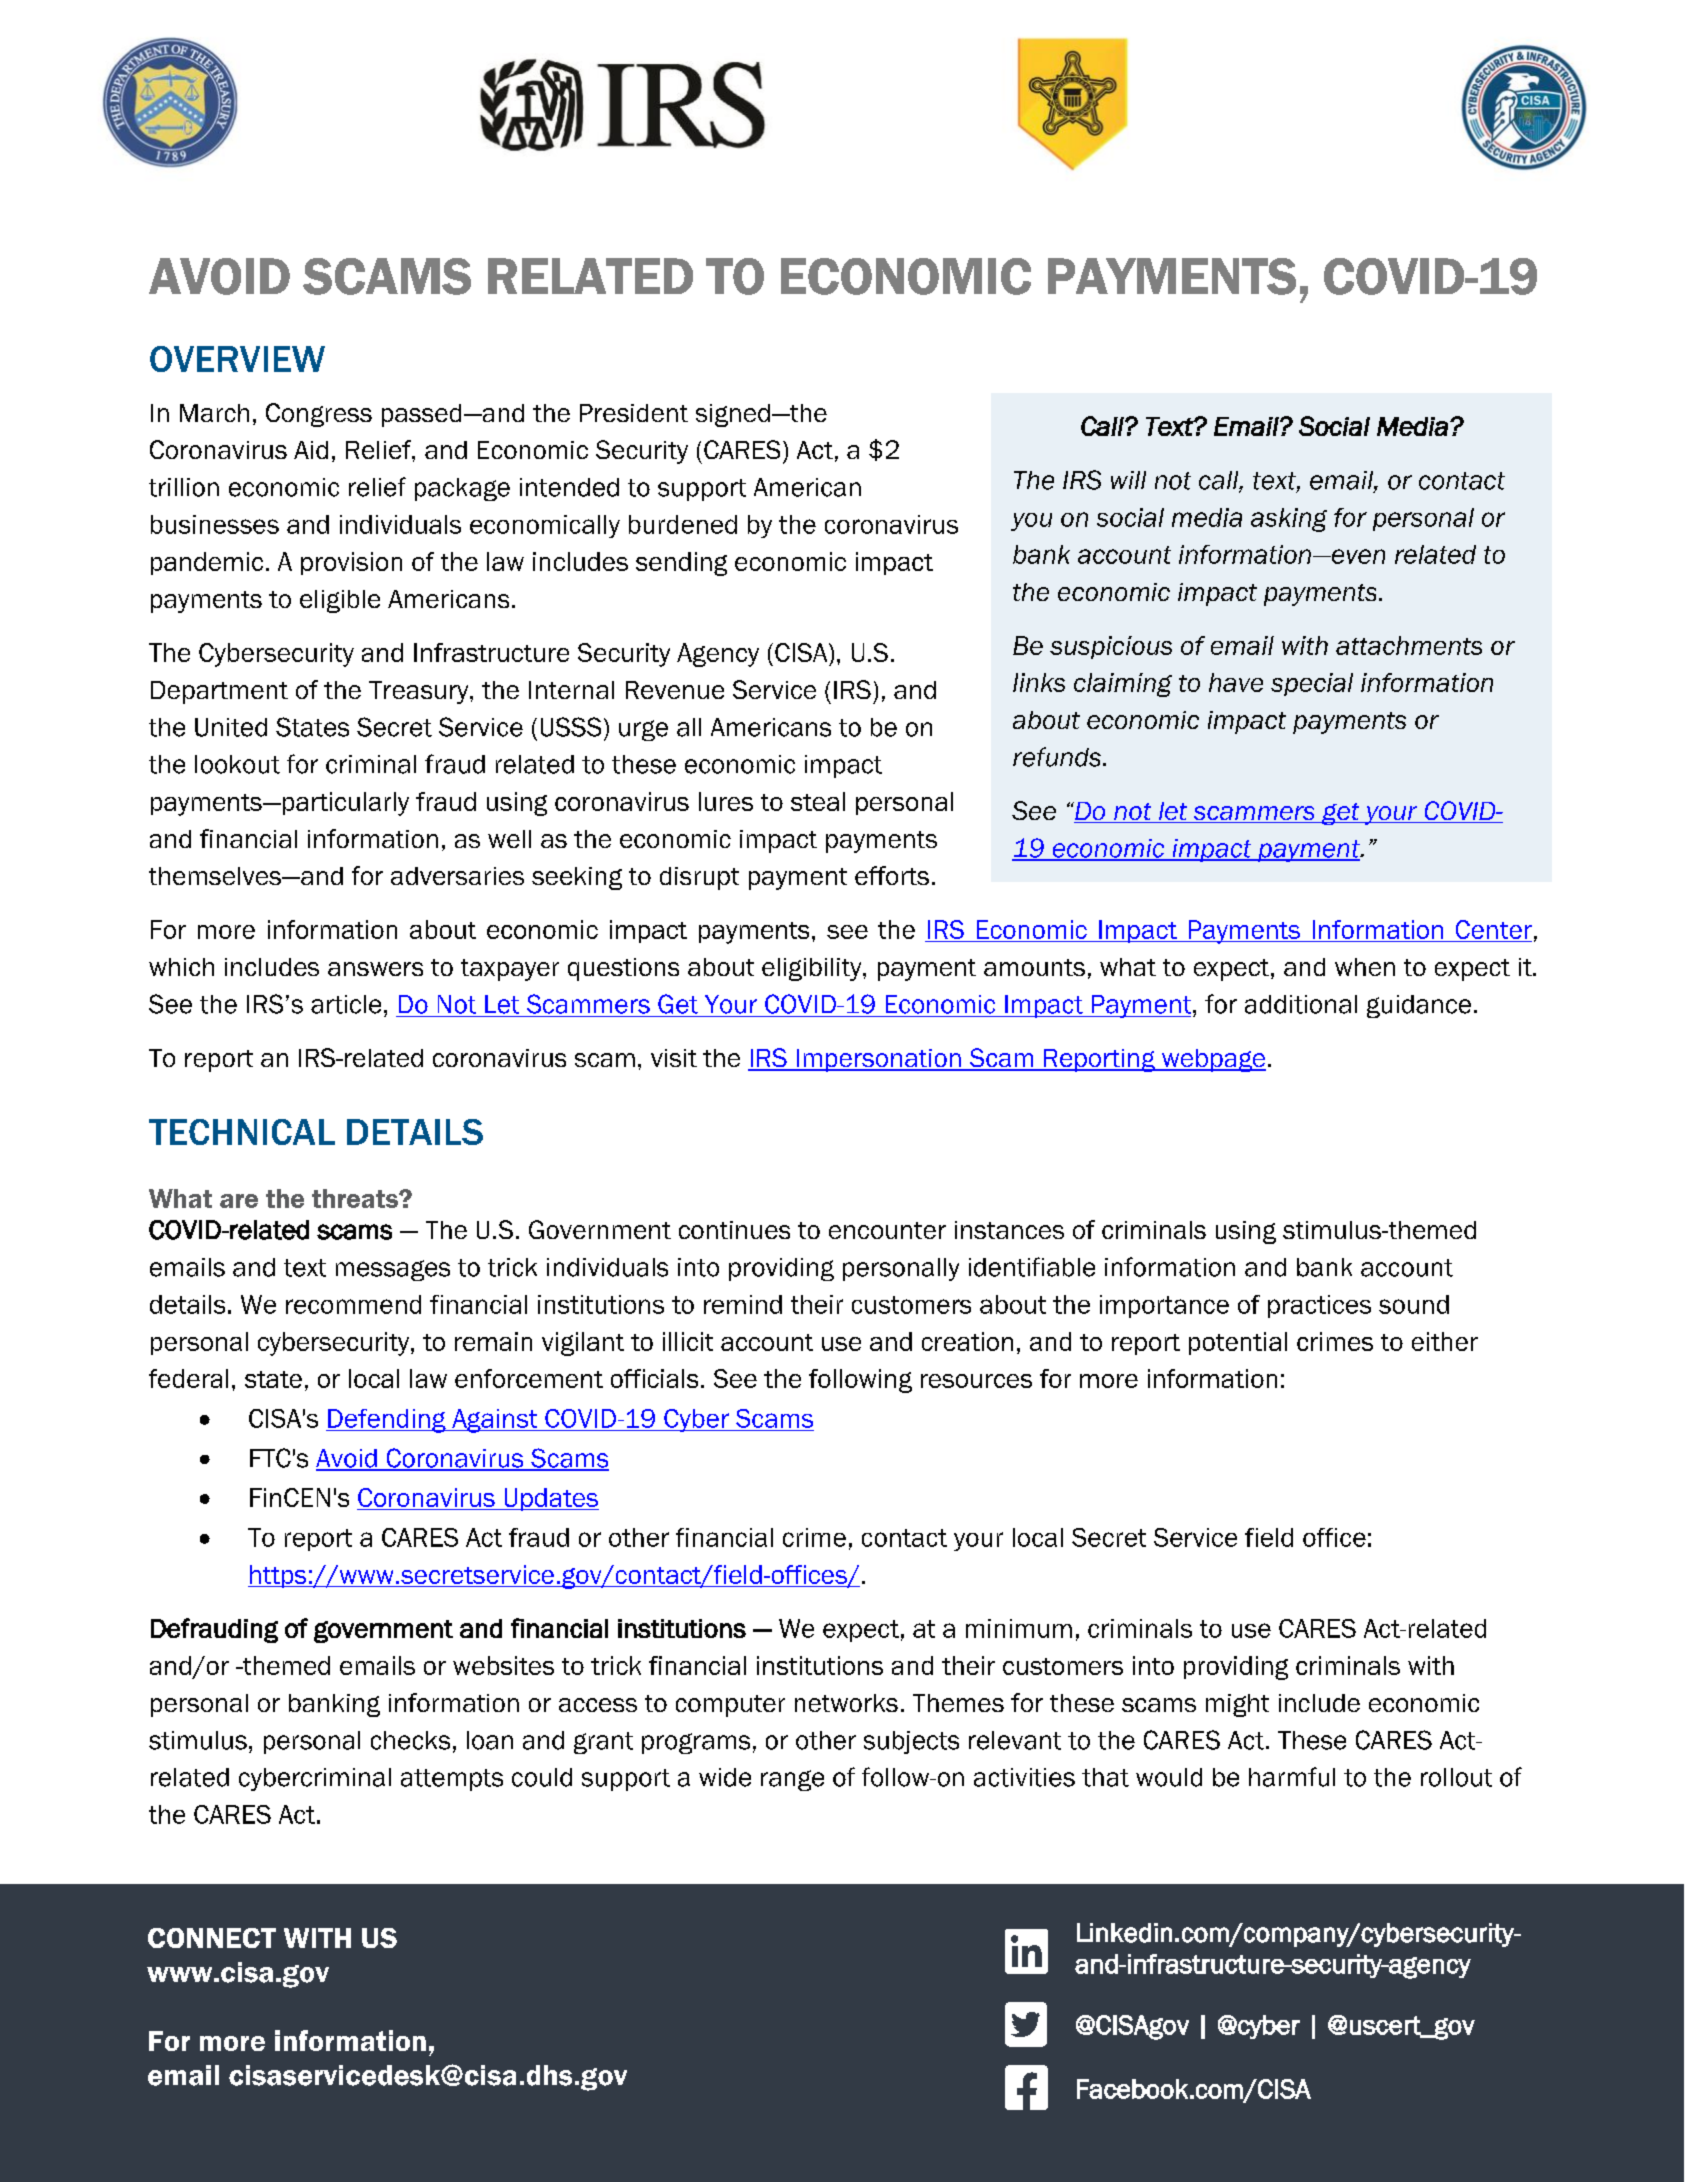 The width and height of the screenshot is (1687, 2182). I want to click on President, so click(634, 413).
